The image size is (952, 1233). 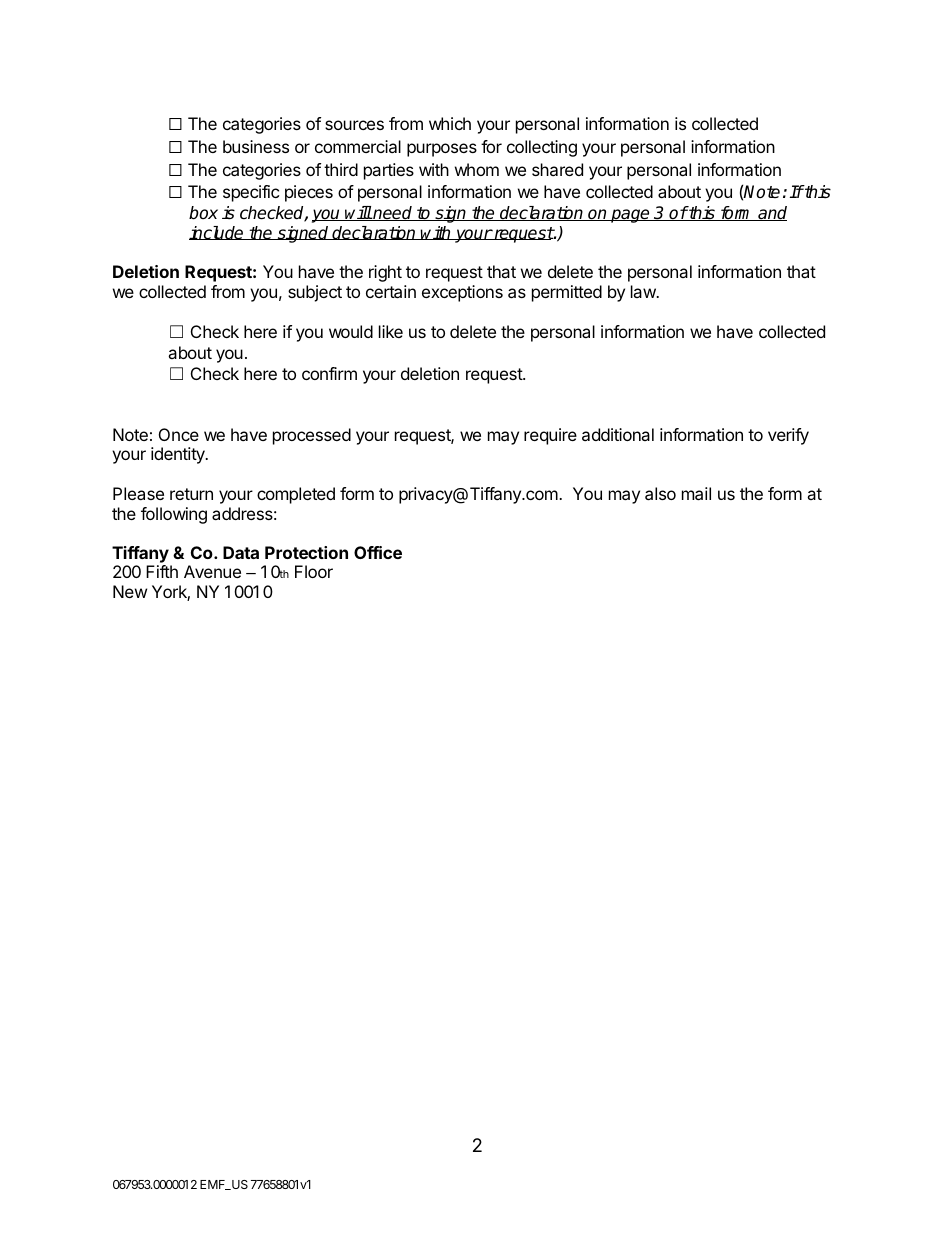 What do you see at coordinates (644, 291) in the screenshot?
I see `law` at bounding box center [644, 291].
